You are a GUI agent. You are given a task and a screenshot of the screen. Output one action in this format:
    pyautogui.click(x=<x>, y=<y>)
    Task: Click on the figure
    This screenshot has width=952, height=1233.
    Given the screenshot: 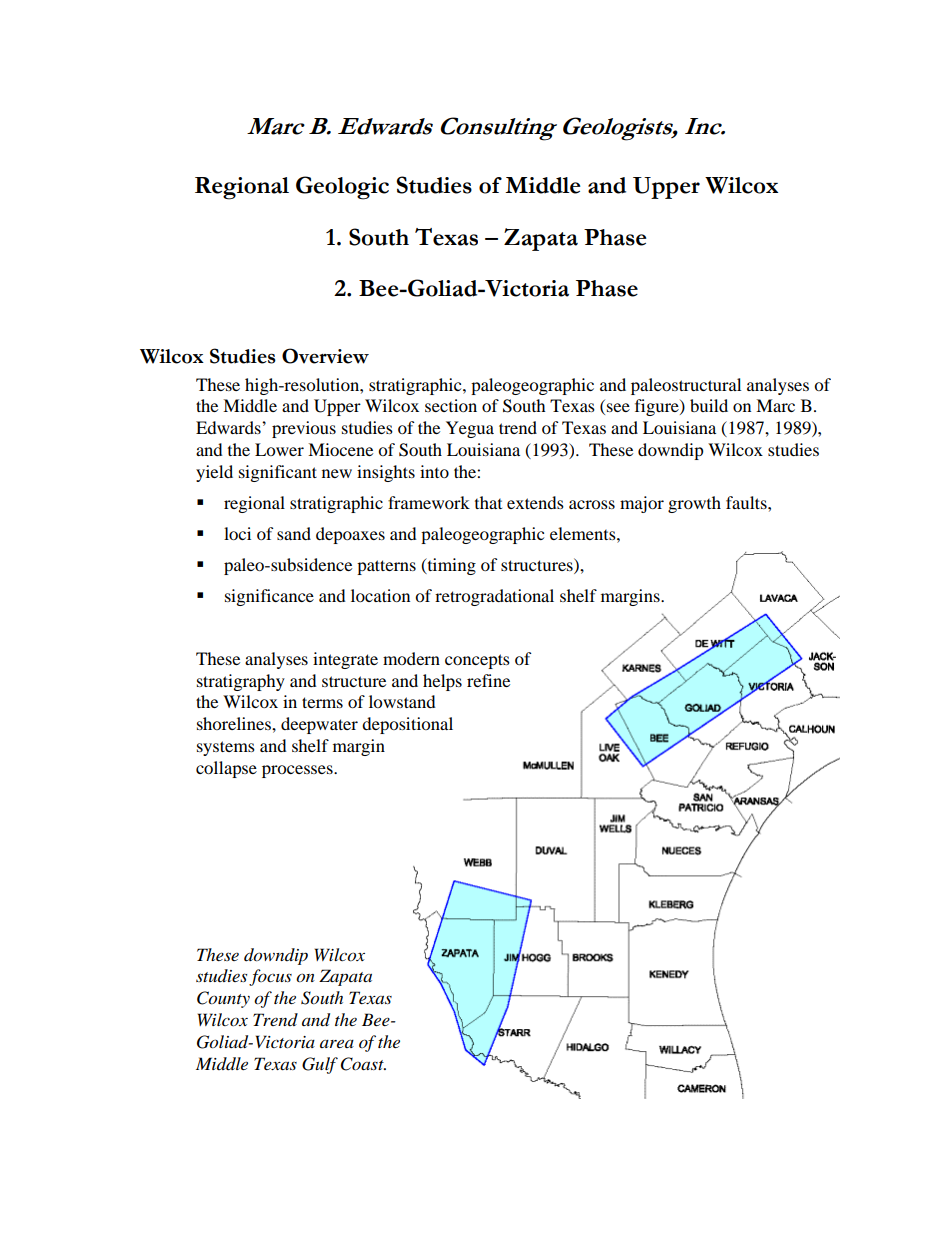 What is the action you would take?
    pyautogui.click(x=658, y=407)
